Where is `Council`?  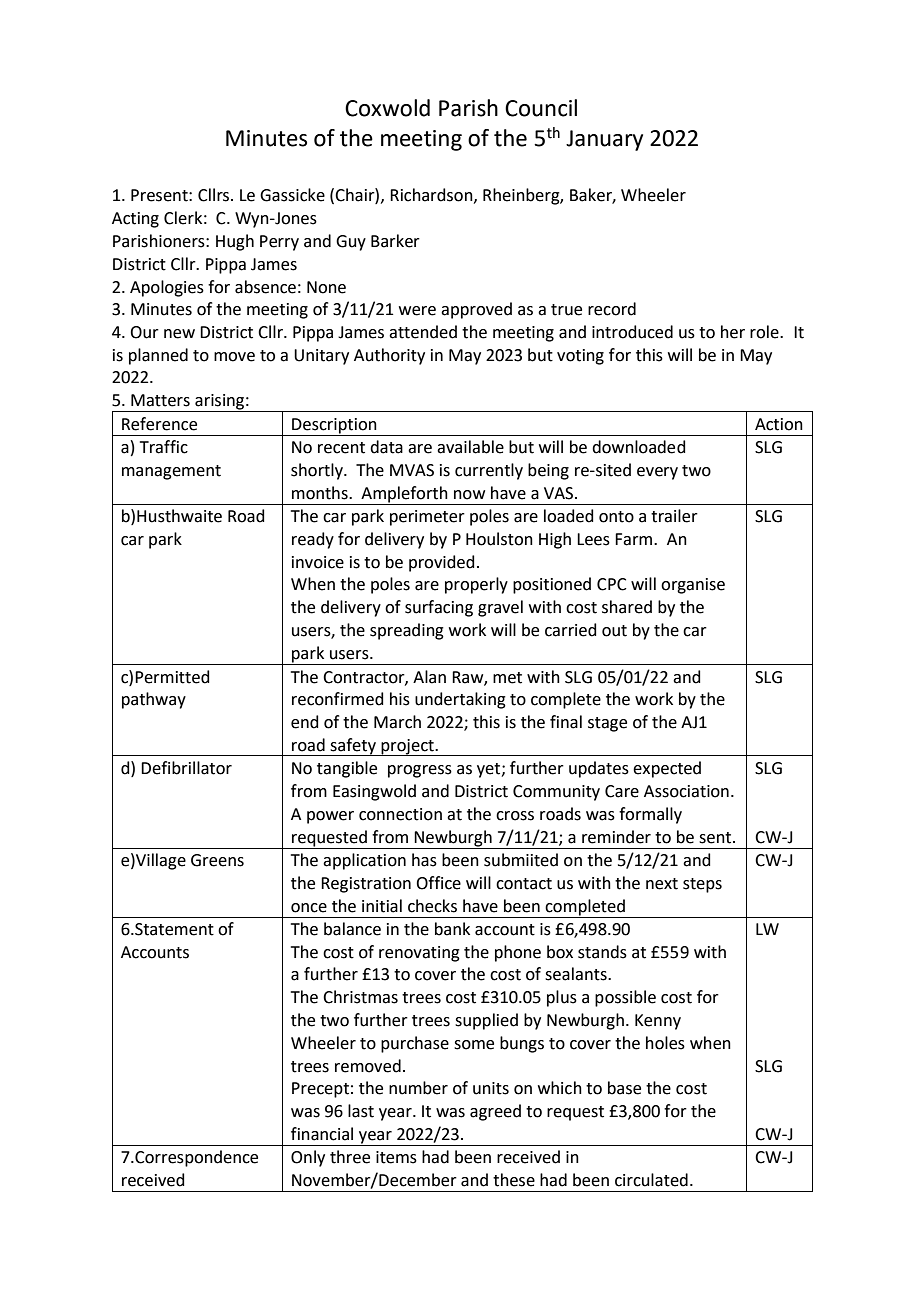
Council is located at coordinates (541, 108).
